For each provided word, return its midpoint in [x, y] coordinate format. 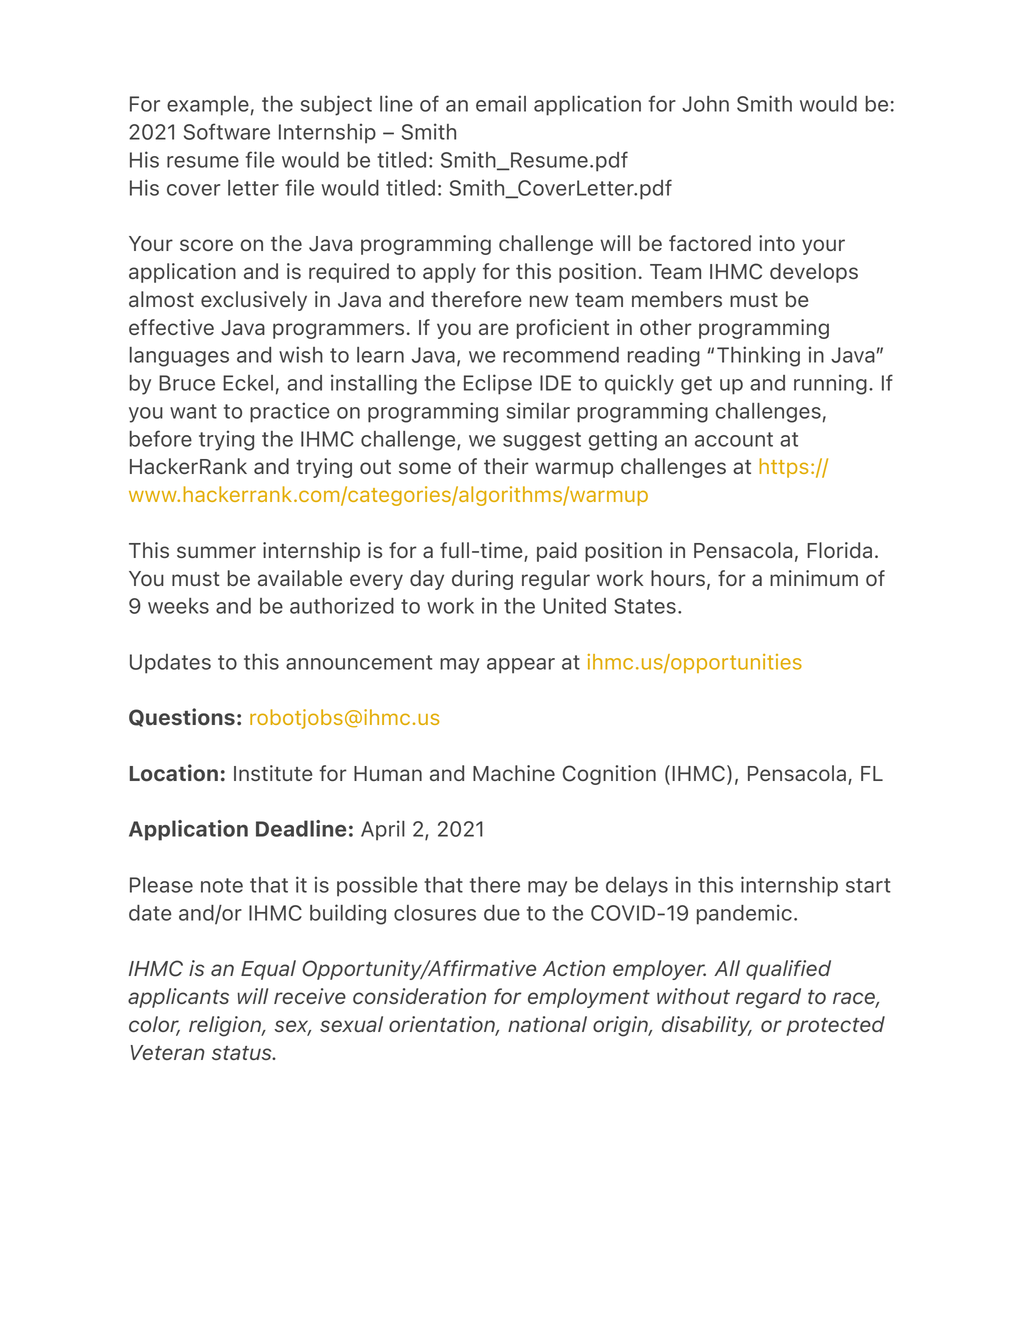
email [501, 103]
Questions [182, 717]
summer [216, 552]
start [868, 885]
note [222, 885]
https [783, 468]
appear [521, 666]
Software [227, 131]
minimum [814, 578]
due [502, 913]
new [549, 301]
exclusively [254, 301]
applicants [178, 998]
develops [814, 273]
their [506, 466]
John [705, 104]
